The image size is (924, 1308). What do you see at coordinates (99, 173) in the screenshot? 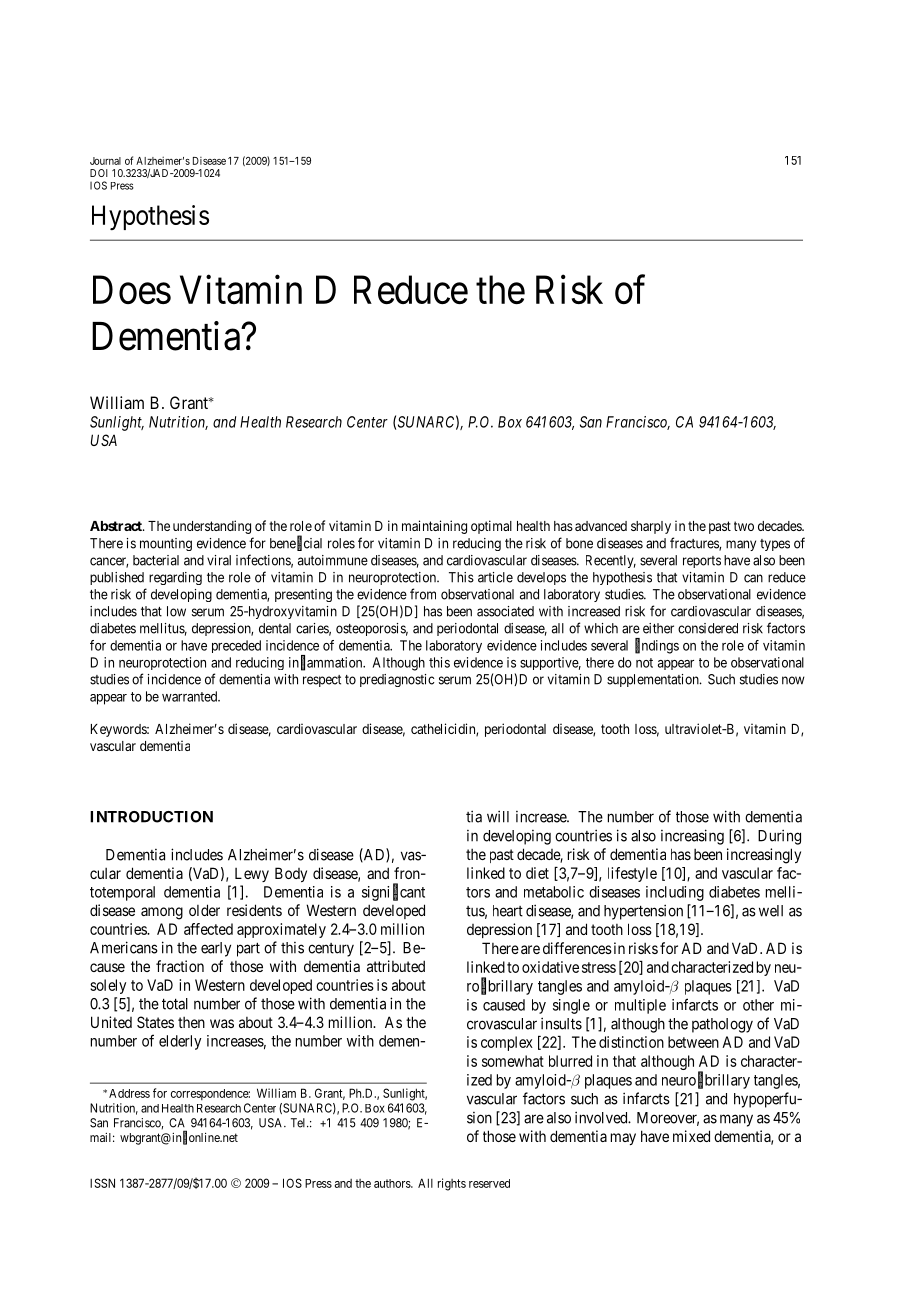
I see `DOI` at bounding box center [99, 173].
